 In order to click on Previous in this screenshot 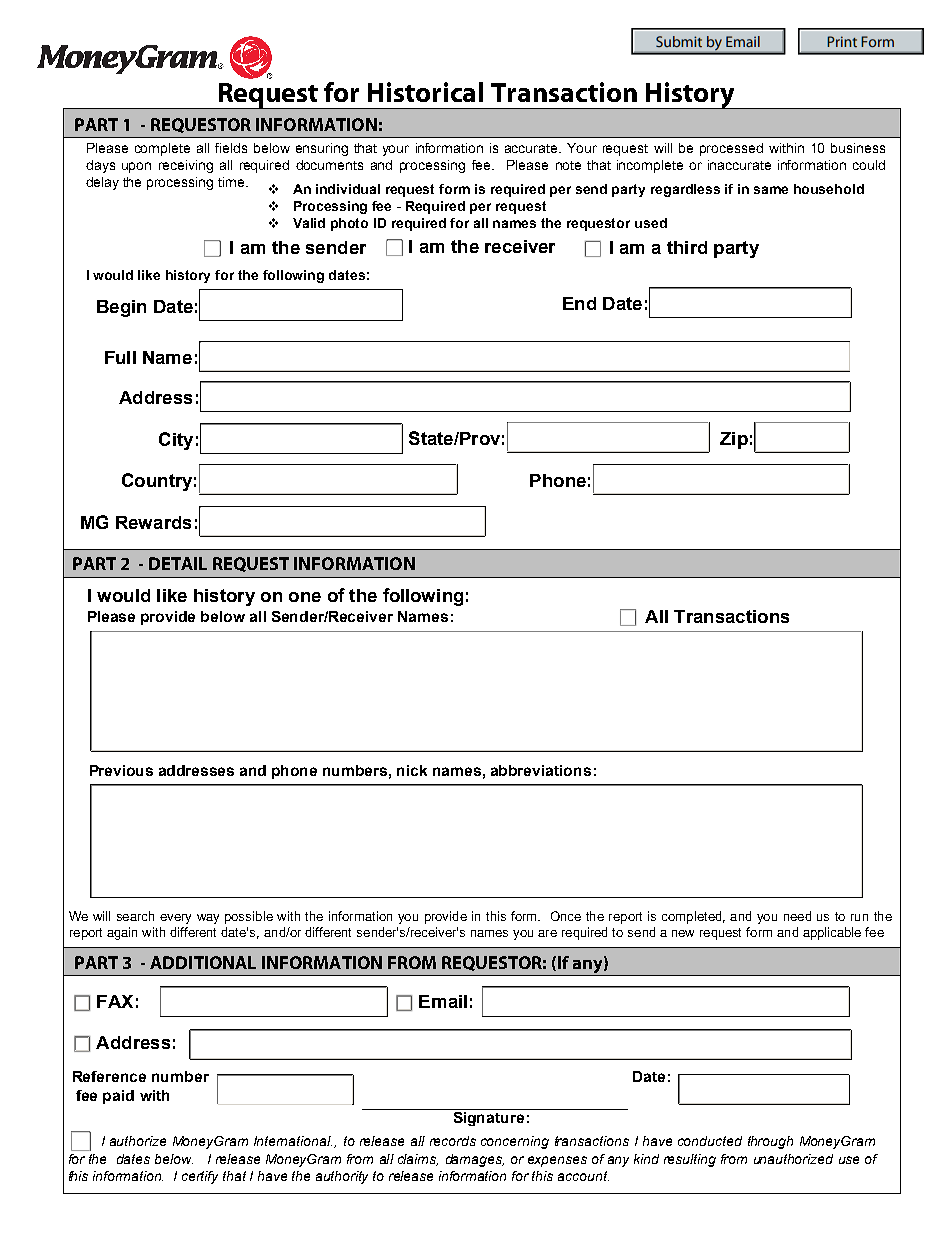, I will do `click(121, 770)`.
